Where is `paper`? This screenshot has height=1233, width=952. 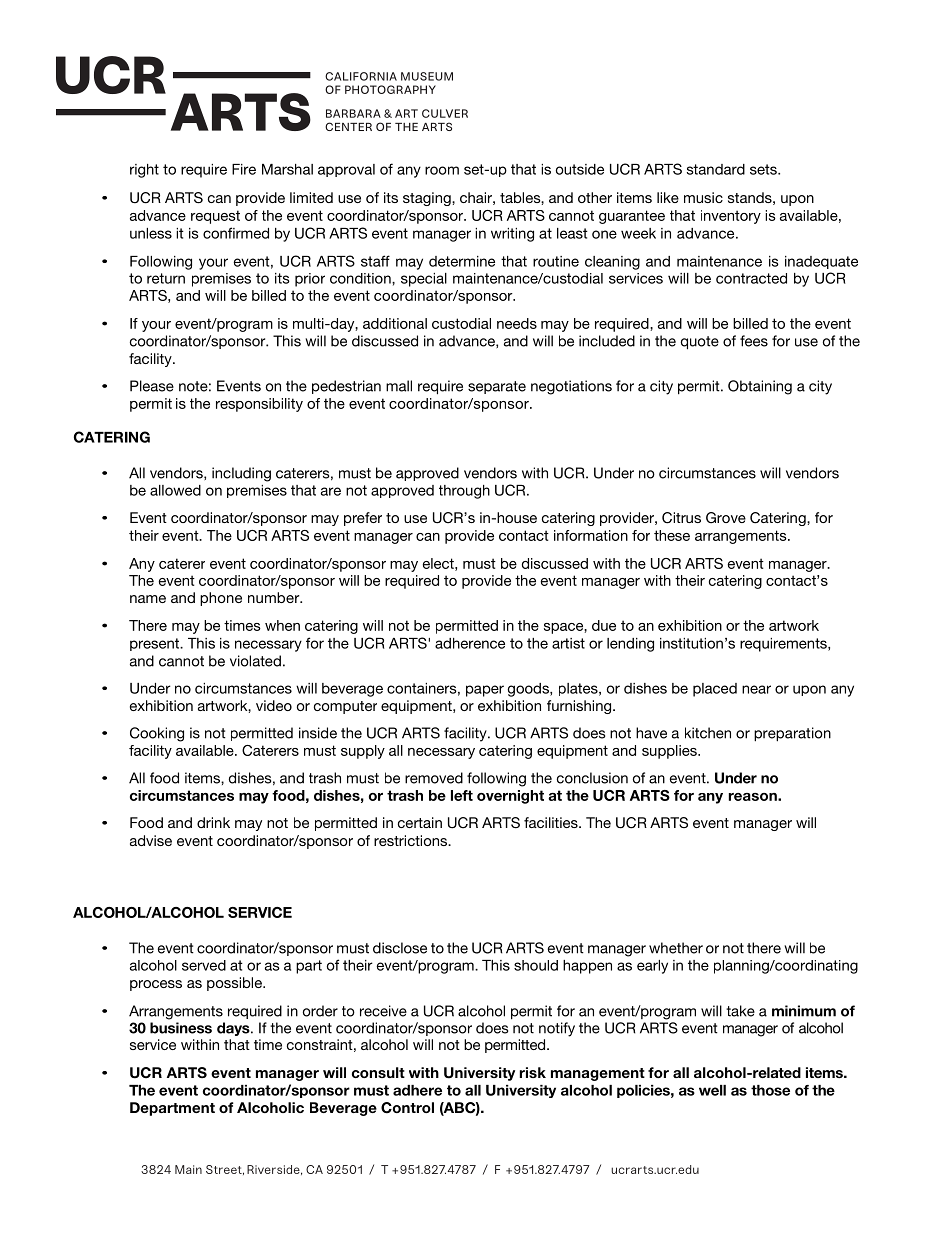 paper is located at coordinates (485, 691).
